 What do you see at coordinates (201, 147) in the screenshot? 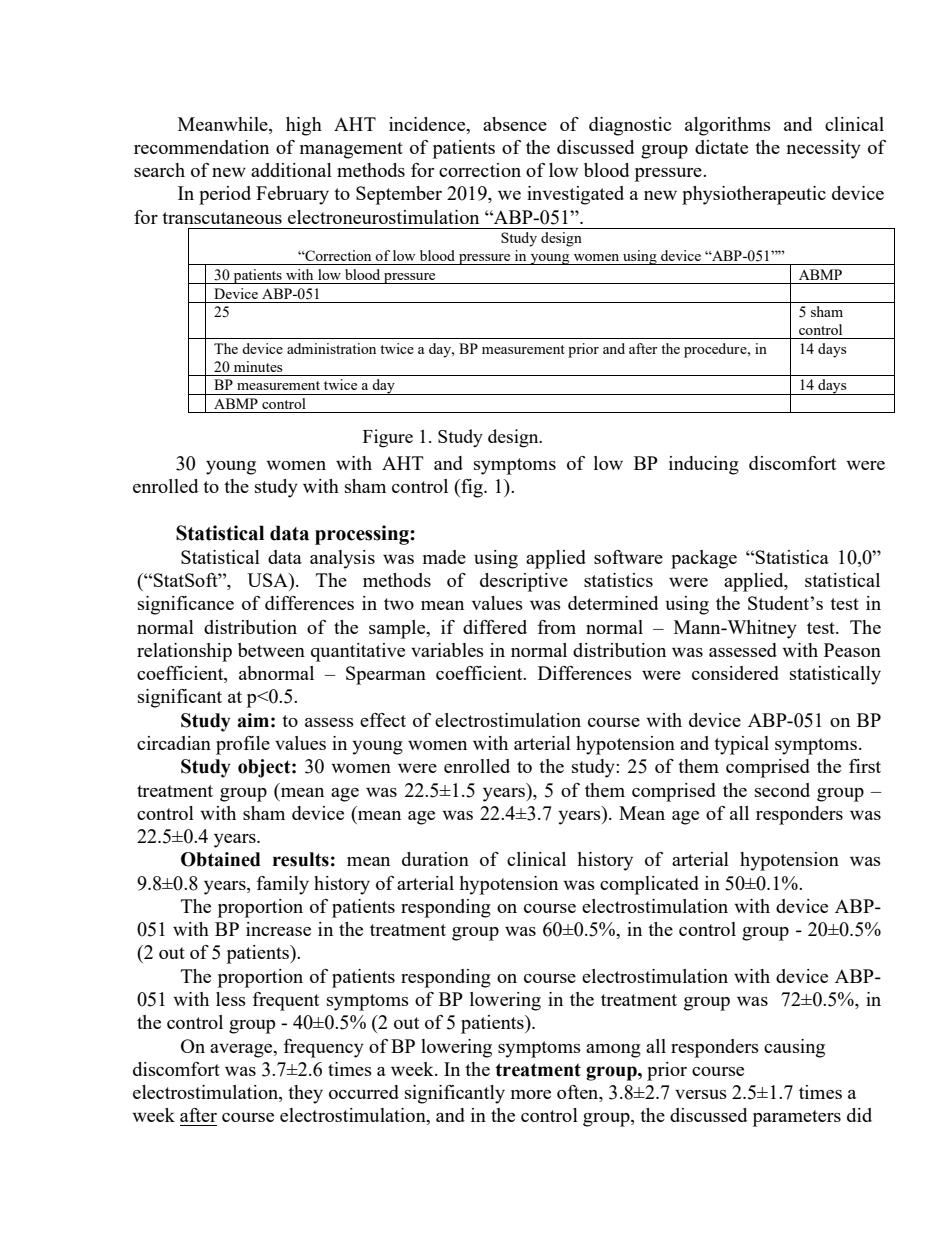
I see `recommendation` at bounding box center [201, 147].
